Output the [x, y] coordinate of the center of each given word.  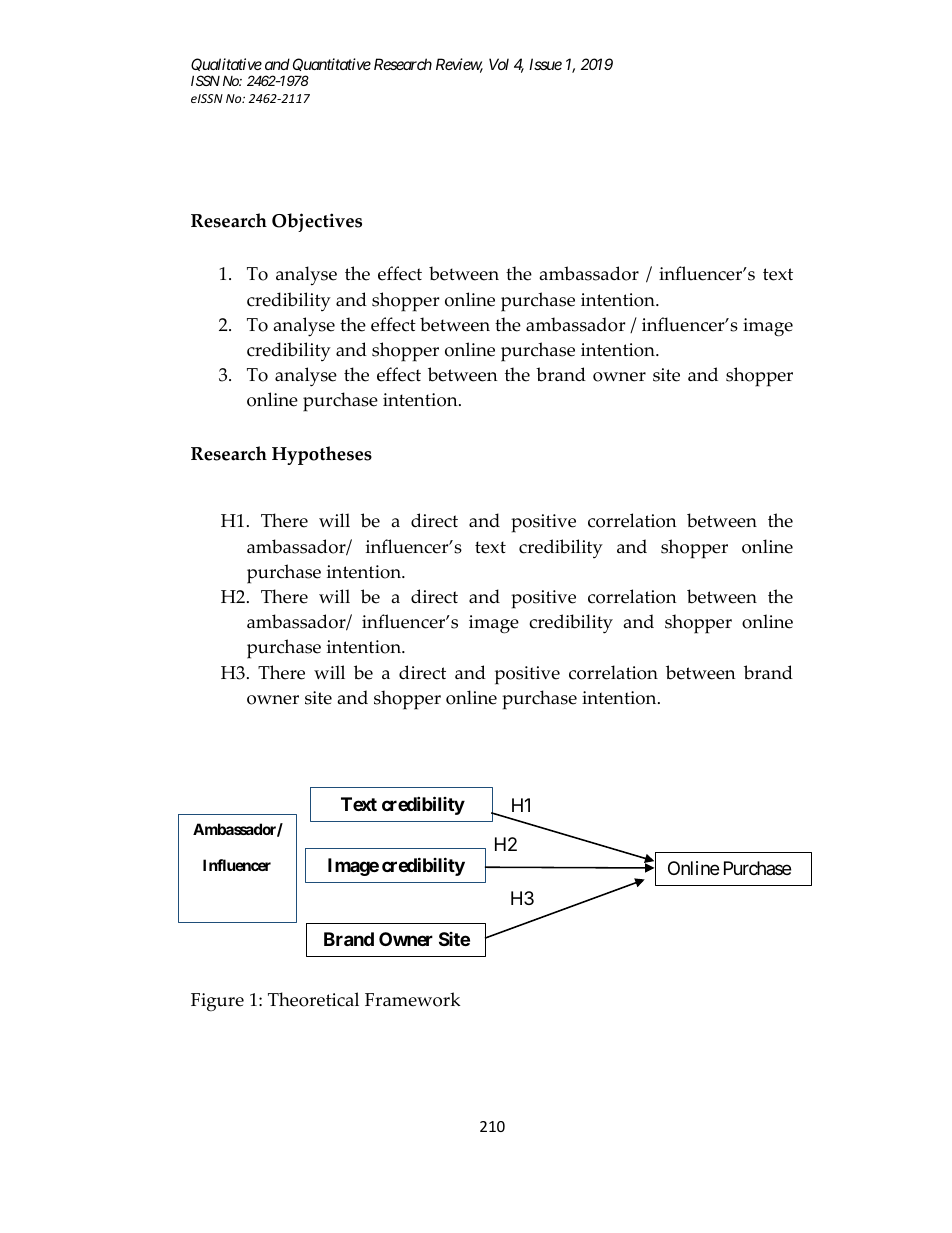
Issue [545, 64]
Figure [217, 1002]
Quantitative [332, 64]
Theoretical [313, 999]
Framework [412, 999]
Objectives [317, 222]
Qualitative [226, 64]
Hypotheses [322, 455]
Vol [499, 64]
